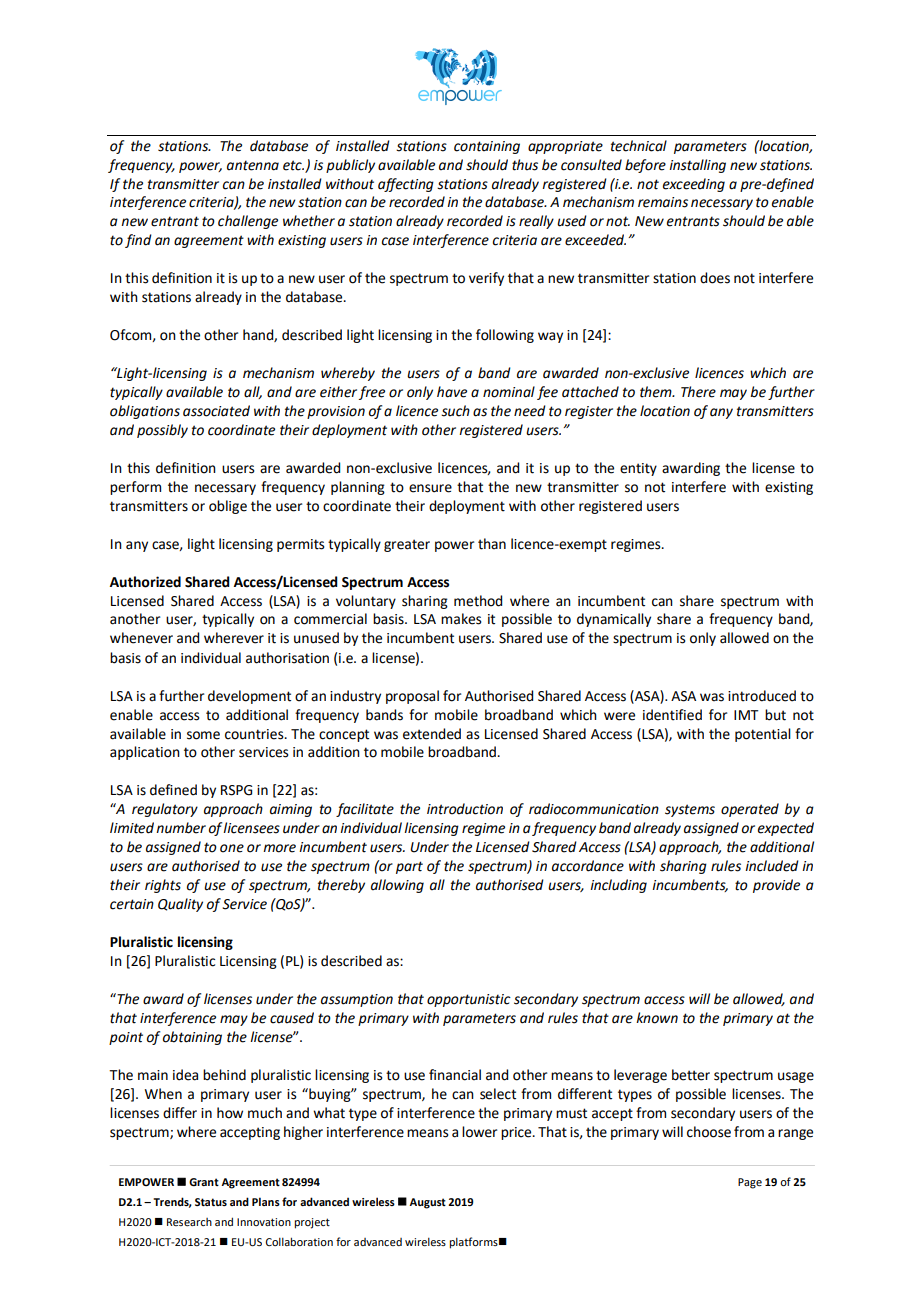 The width and height of the document is (924, 1308). Describe the element at coordinates (487, 147) in the document. I see `containing` at that location.
